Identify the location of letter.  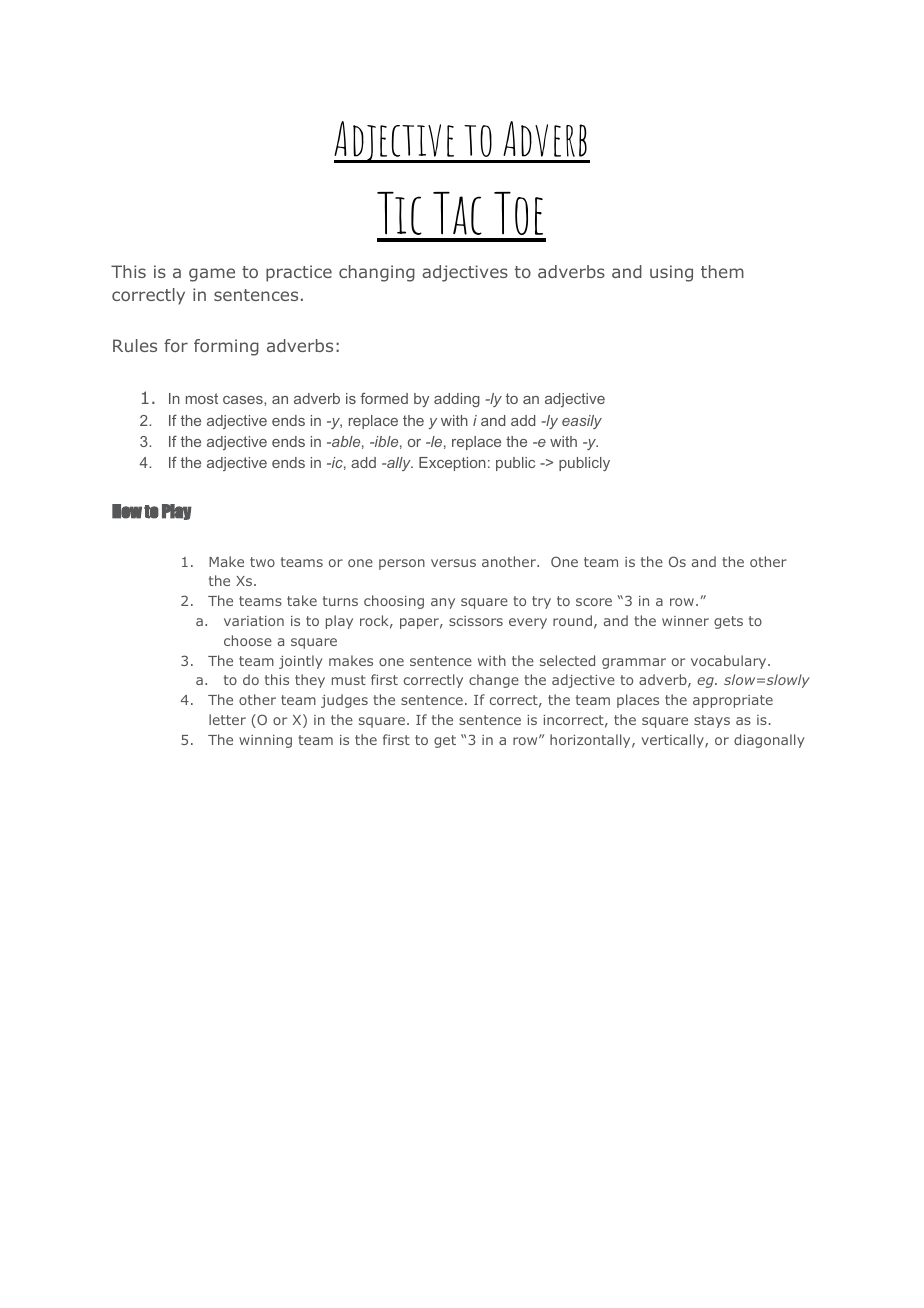
(227, 719).
